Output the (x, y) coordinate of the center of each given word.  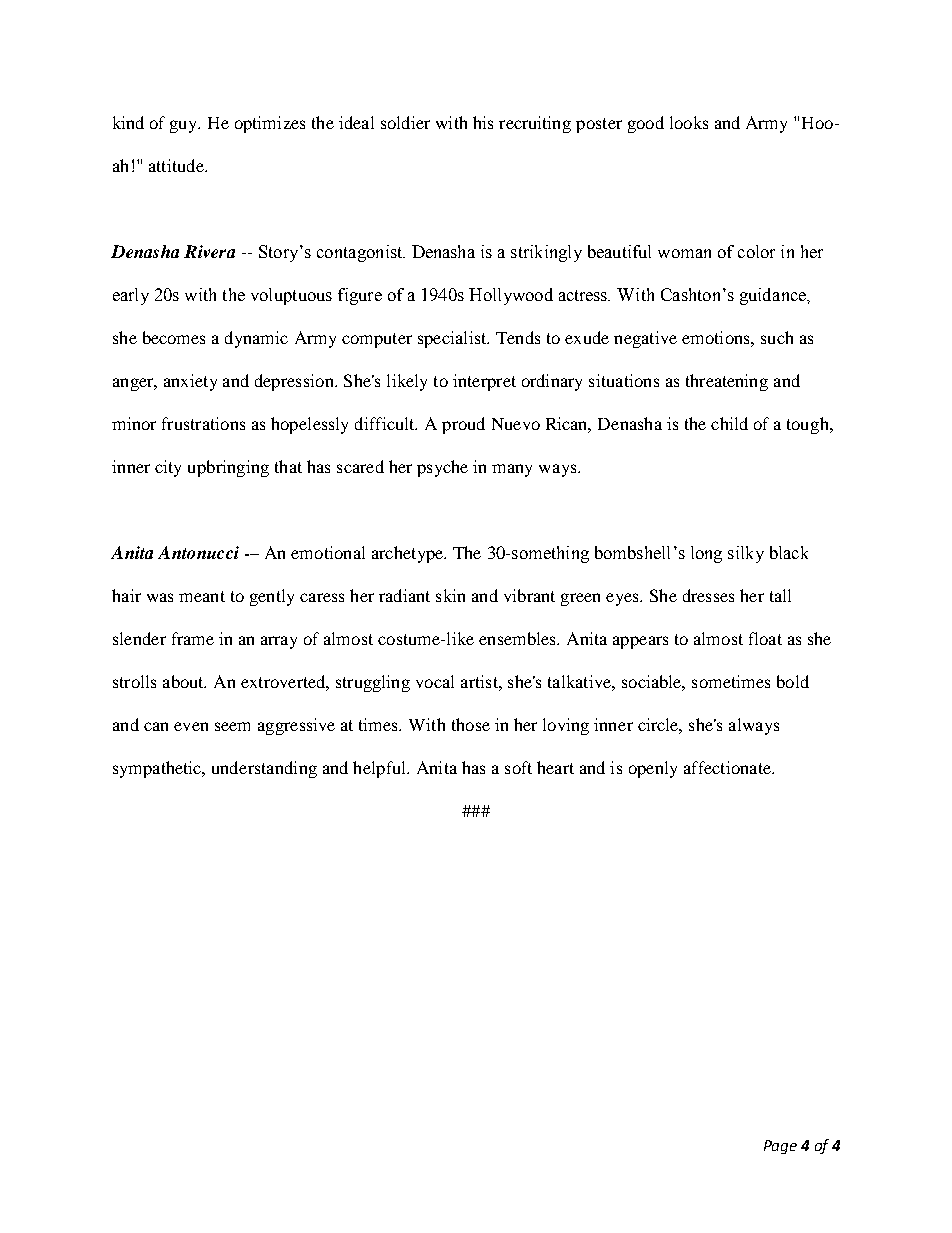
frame (193, 638)
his (483, 122)
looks (689, 122)
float (765, 638)
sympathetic (158, 769)
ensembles (519, 638)
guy (185, 126)
